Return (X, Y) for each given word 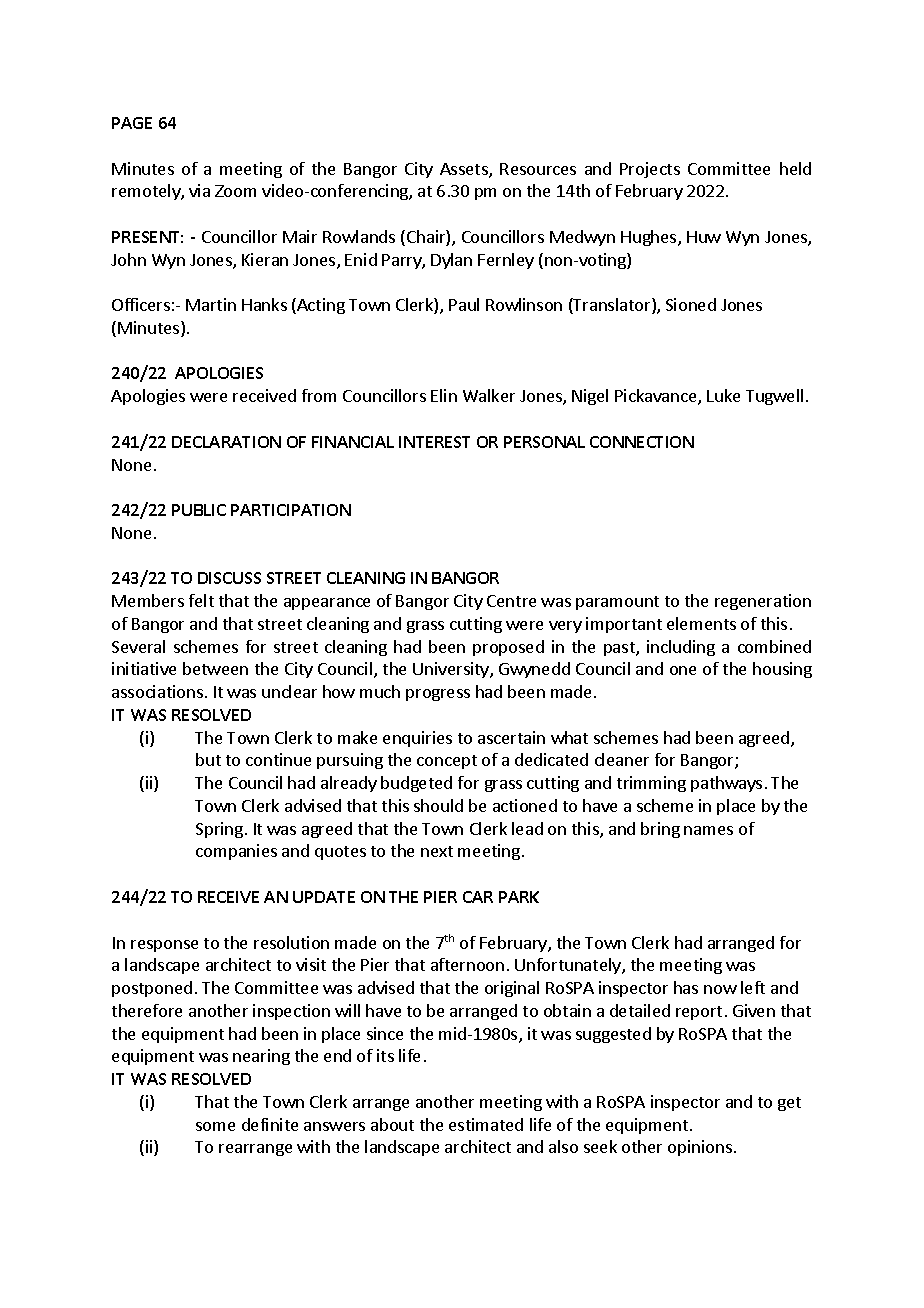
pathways (726, 784)
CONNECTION (642, 442)
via (199, 190)
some (215, 1126)
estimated (486, 1124)
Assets (465, 170)
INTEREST (434, 442)
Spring (219, 830)
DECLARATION (226, 442)
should (438, 805)
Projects (650, 170)
